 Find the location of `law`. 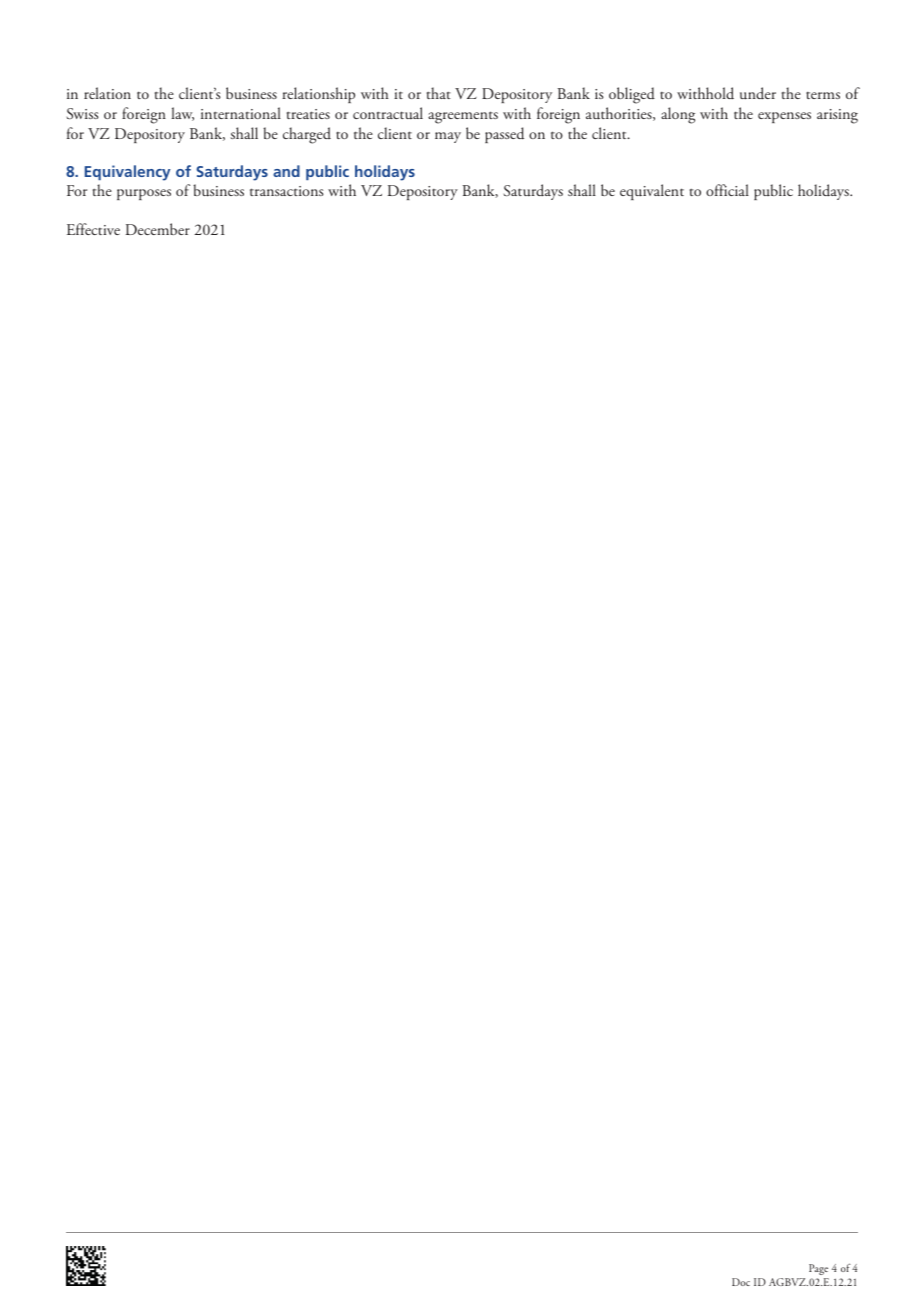

law is located at coordinates (182, 114).
